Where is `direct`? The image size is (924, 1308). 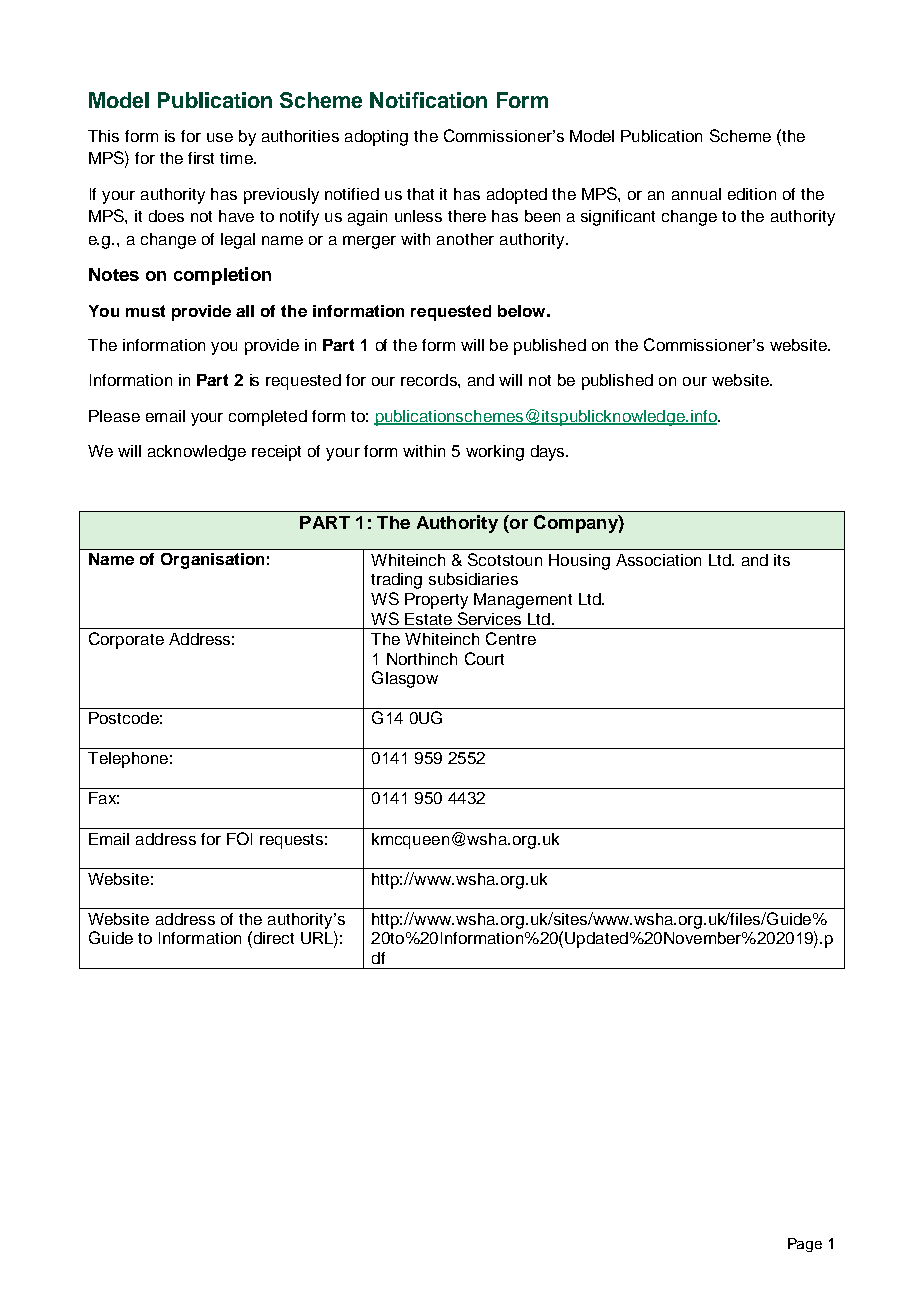 direct is located at coordinates (272, 937).
